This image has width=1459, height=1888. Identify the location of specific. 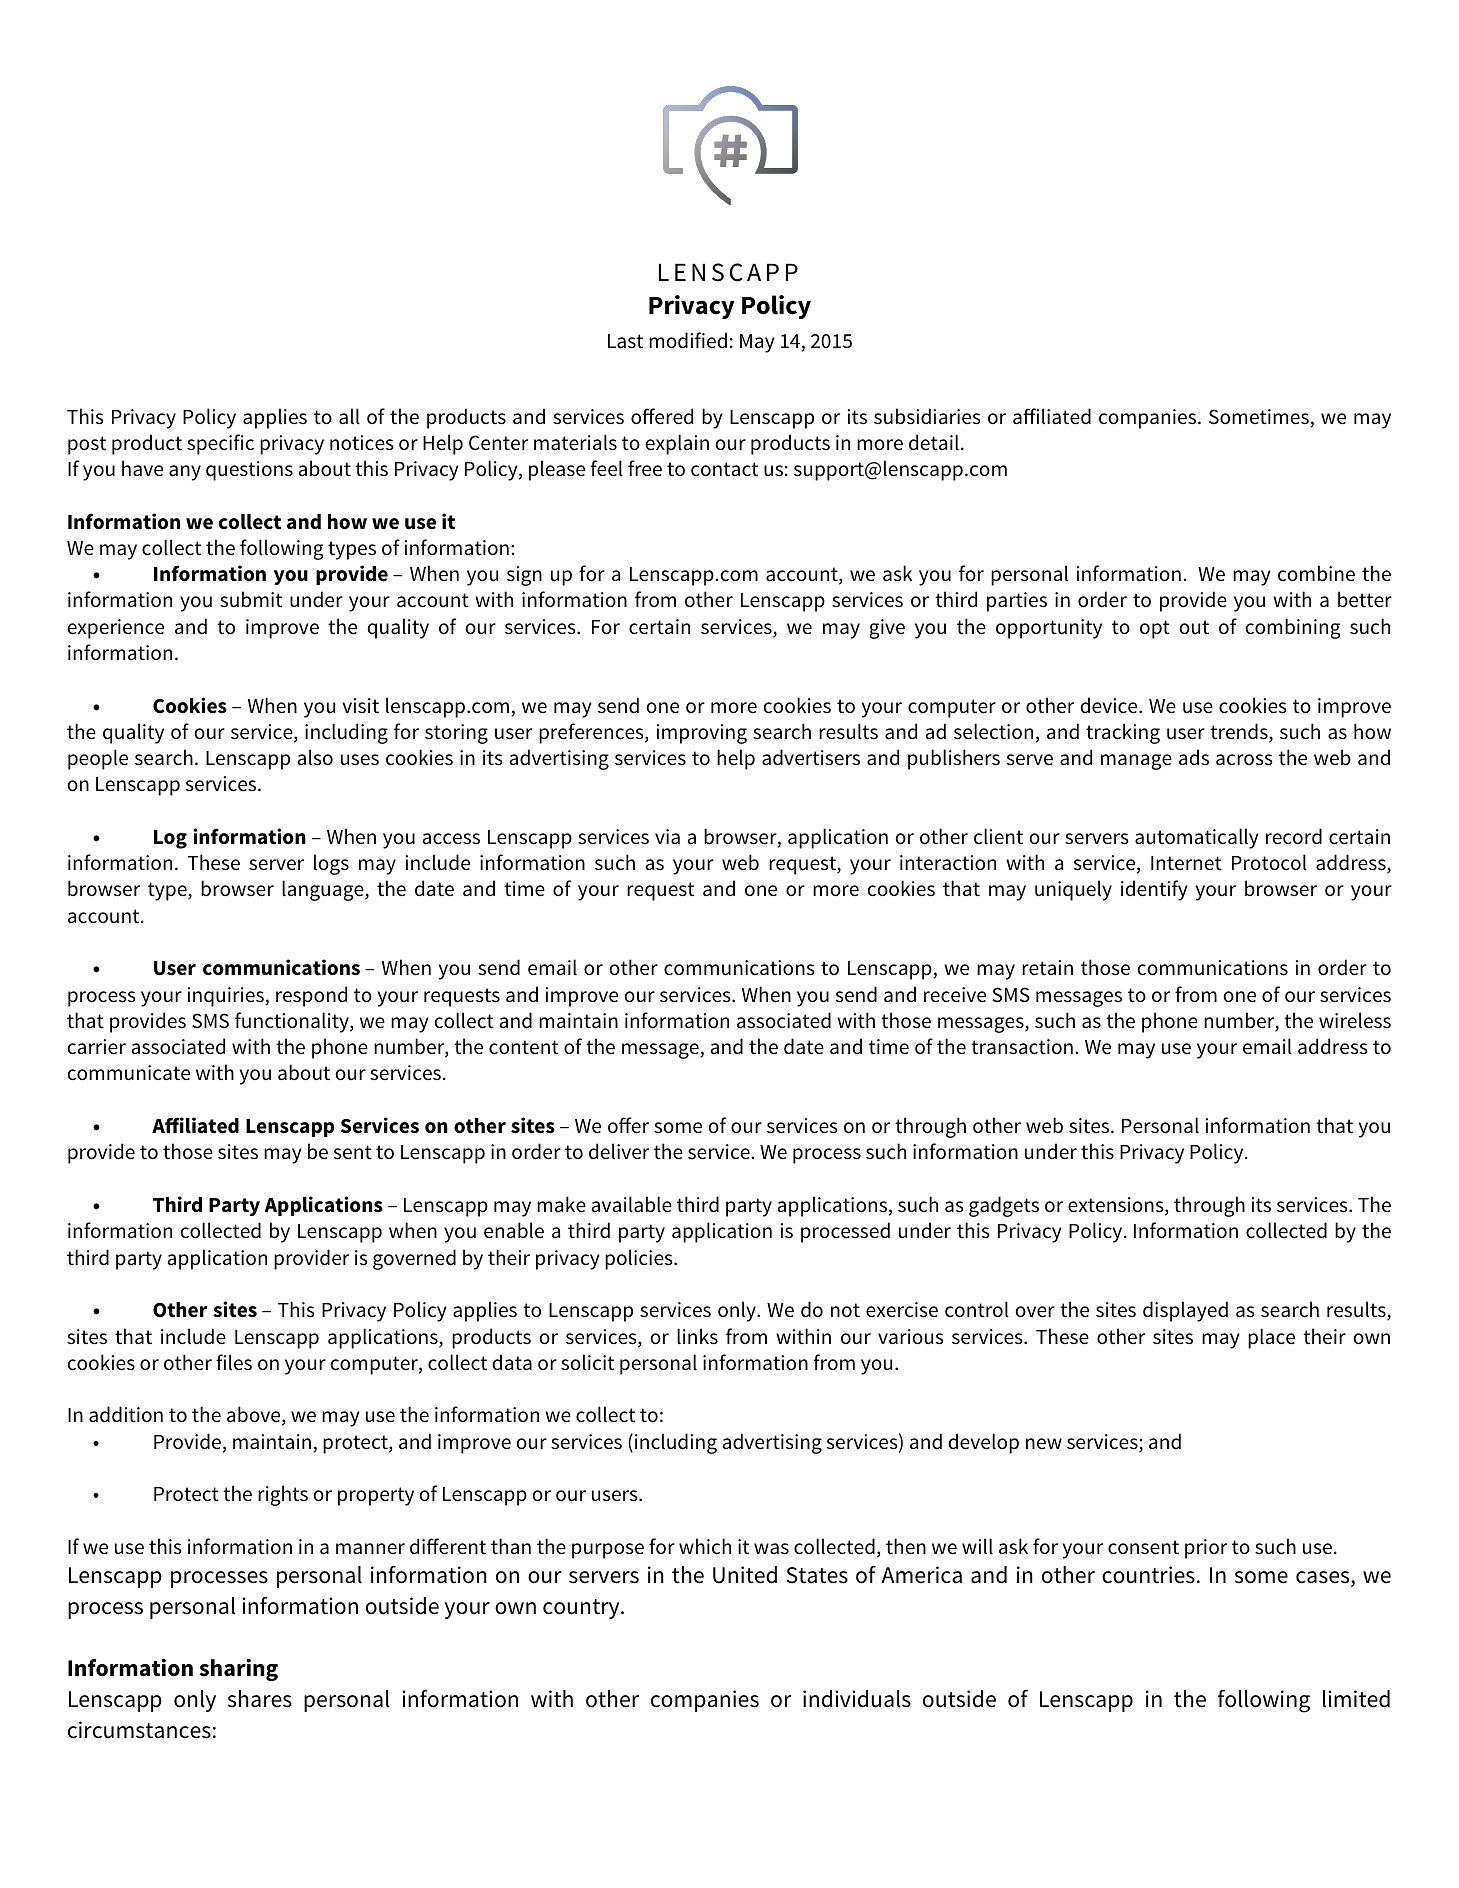
(220, 444).
